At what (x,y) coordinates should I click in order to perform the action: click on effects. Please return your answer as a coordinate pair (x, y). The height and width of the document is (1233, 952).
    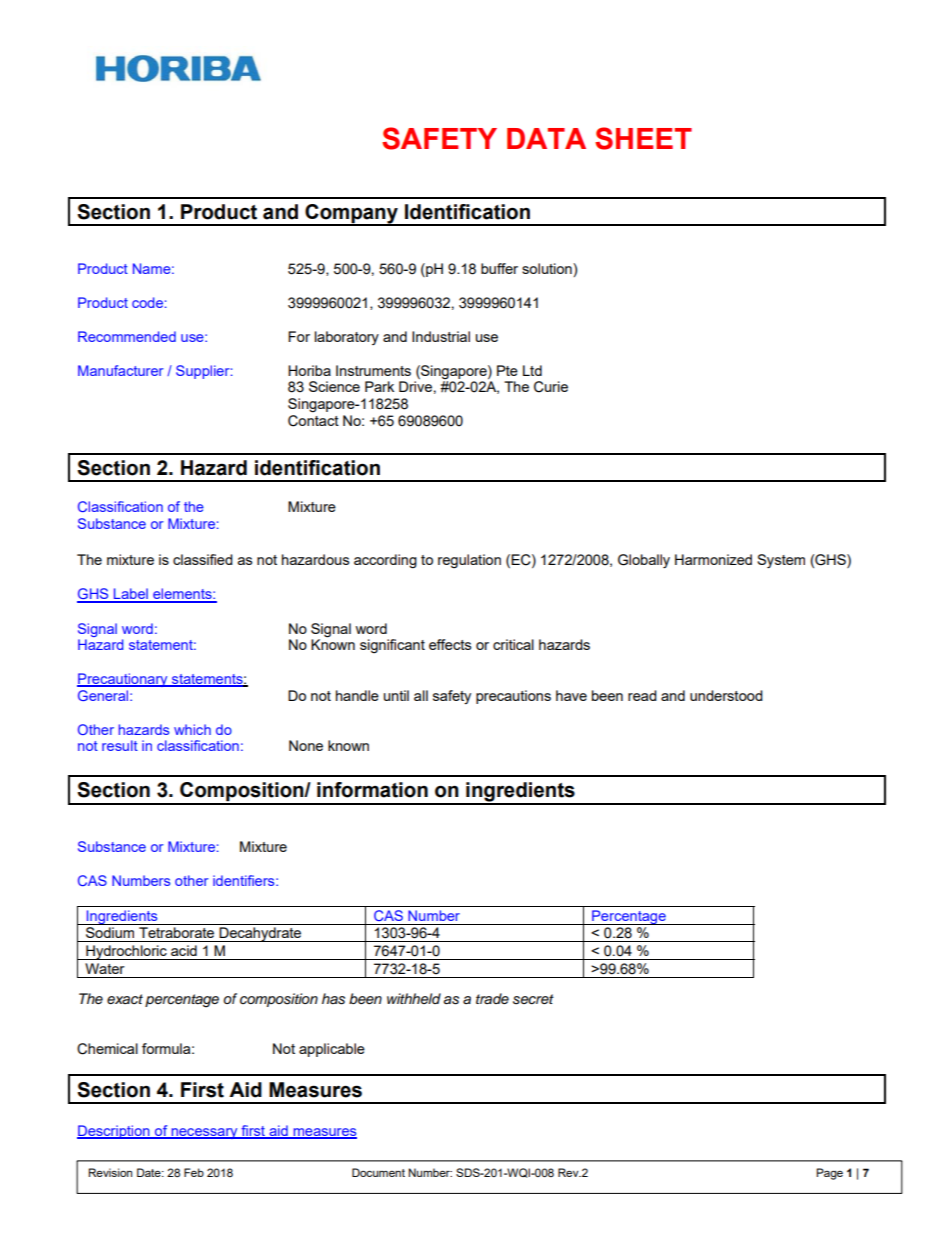
    Looking at the image, I should click on (450, 644).
